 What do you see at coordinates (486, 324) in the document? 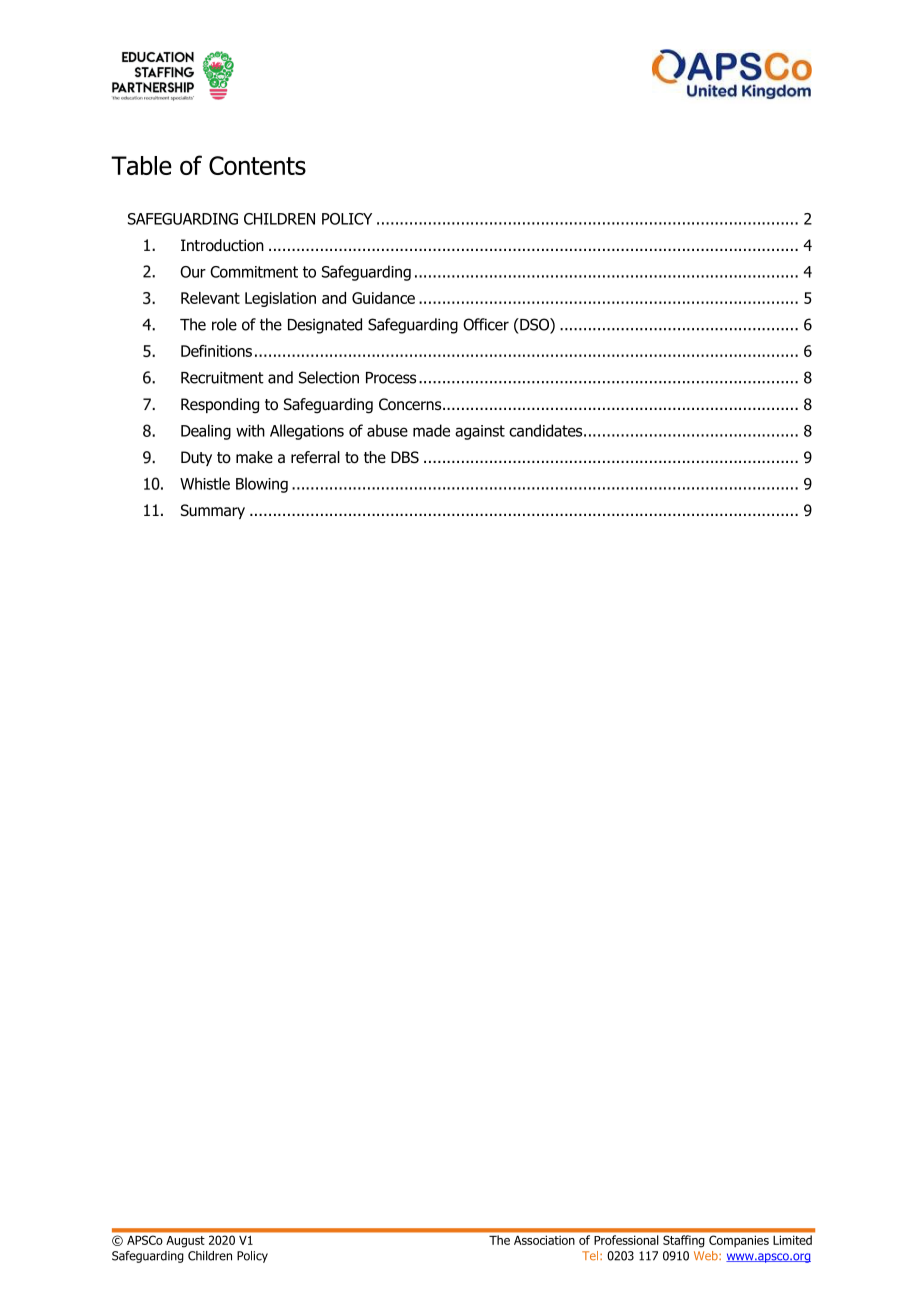
I see `Officer` at bounding box center [486, 324].
